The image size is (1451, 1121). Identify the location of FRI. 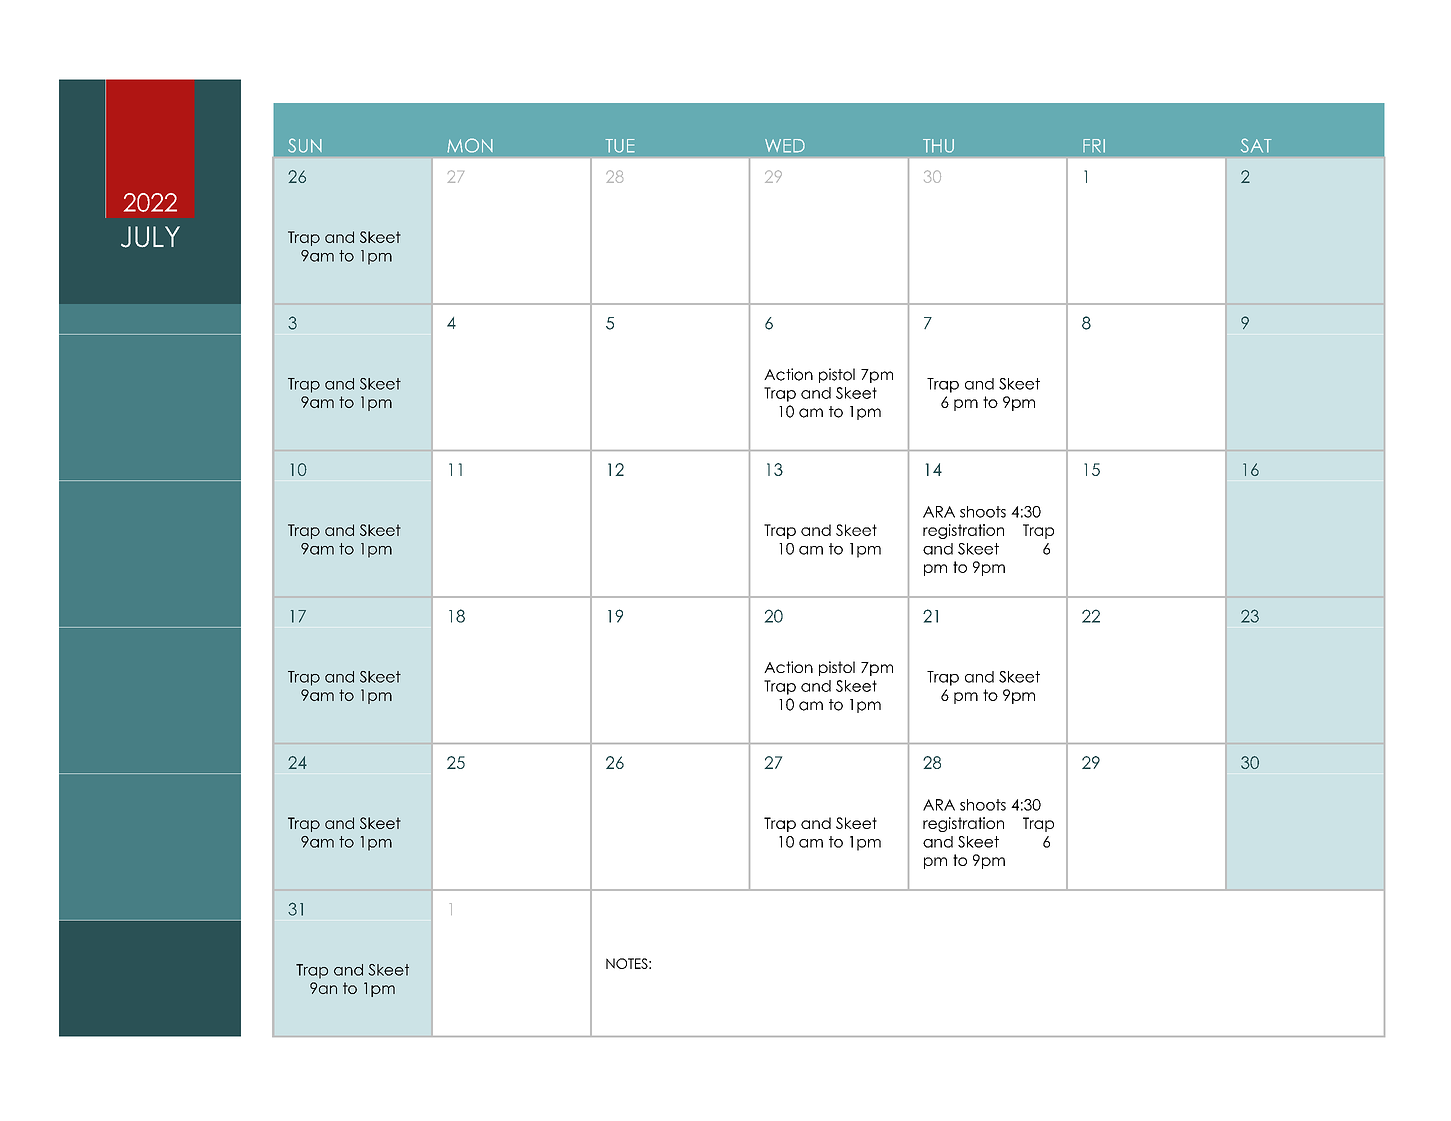
(1094, 146).
